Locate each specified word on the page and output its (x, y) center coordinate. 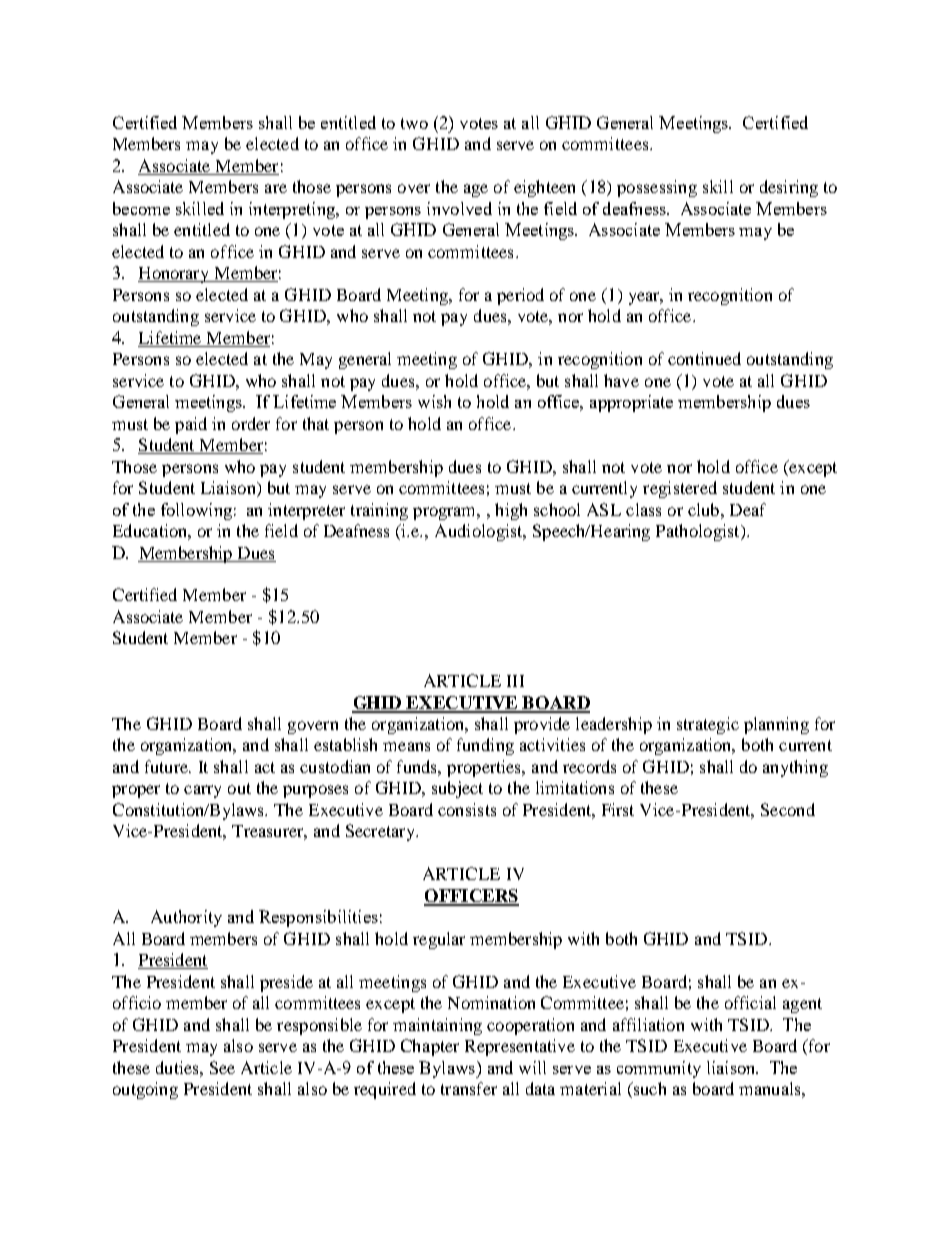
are (276, 188)
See (222, 1067)
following (196, 511)
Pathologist (699, 532)
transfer (469, 1088)
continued (704, 358)
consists (467, 809)
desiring (789, 188)
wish (434, 401)
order (251, 423)
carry (202, 791)
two (414, 123)
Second (788, 809)
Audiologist (480, 532)
